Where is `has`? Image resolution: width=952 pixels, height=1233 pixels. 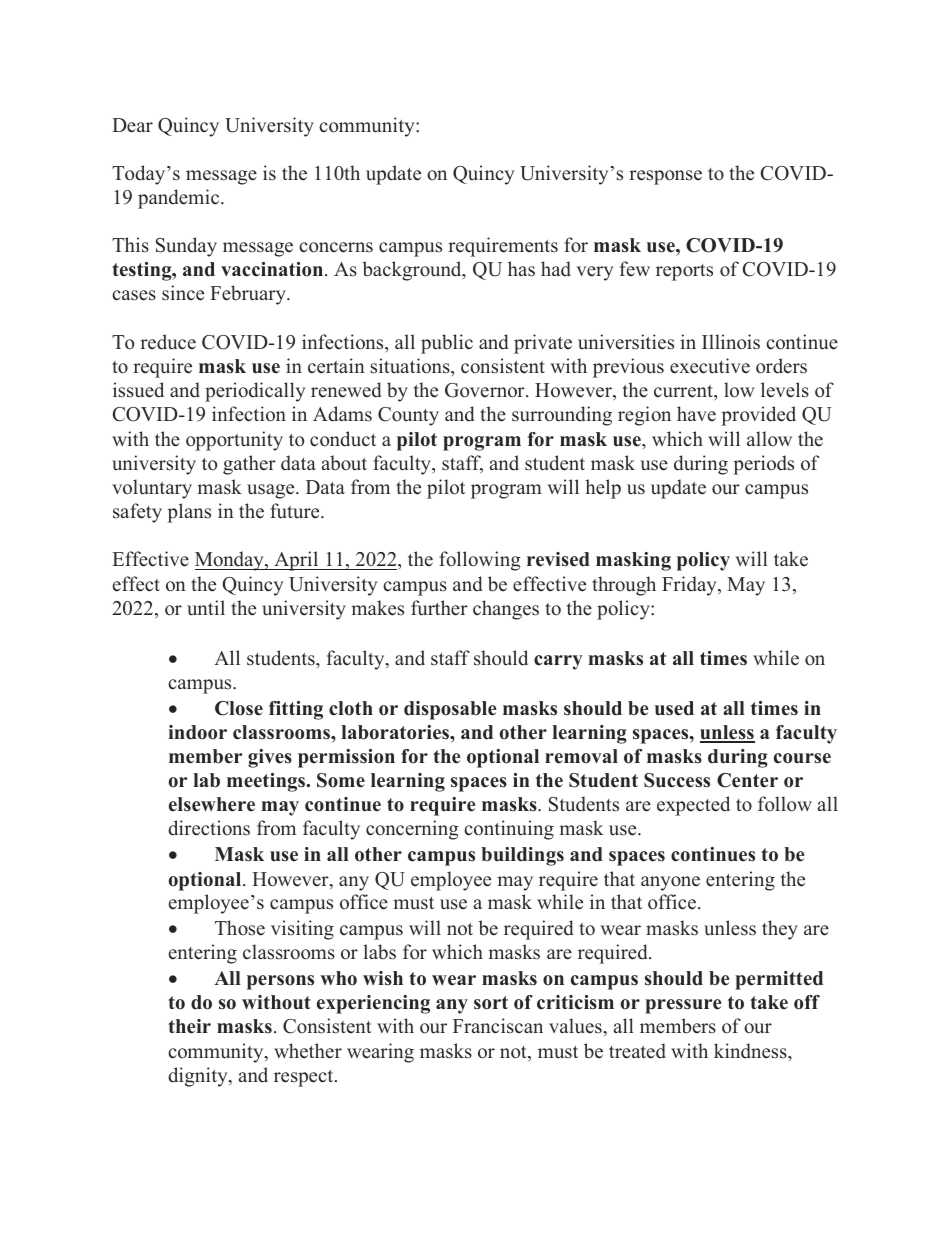 has is located at coordinates (521, 269).
